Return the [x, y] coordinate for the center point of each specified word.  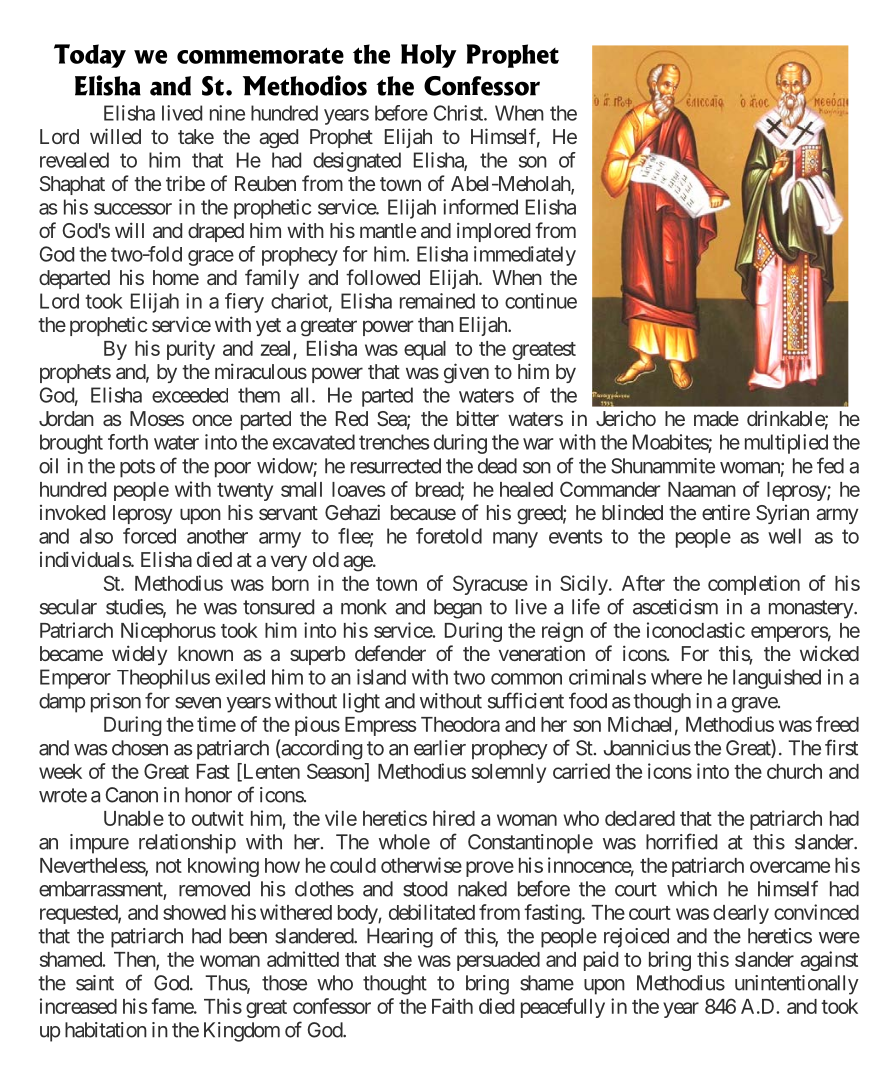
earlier [440, 748]
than [436, 324]
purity [191, 350]
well [784, 536]
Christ [459, 113]
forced [149, 536]
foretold [449, 536]
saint [95, 983]
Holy [429, 56]
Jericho [626, 418]
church [794, 771]
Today [90, 56]
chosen [140, 748]
